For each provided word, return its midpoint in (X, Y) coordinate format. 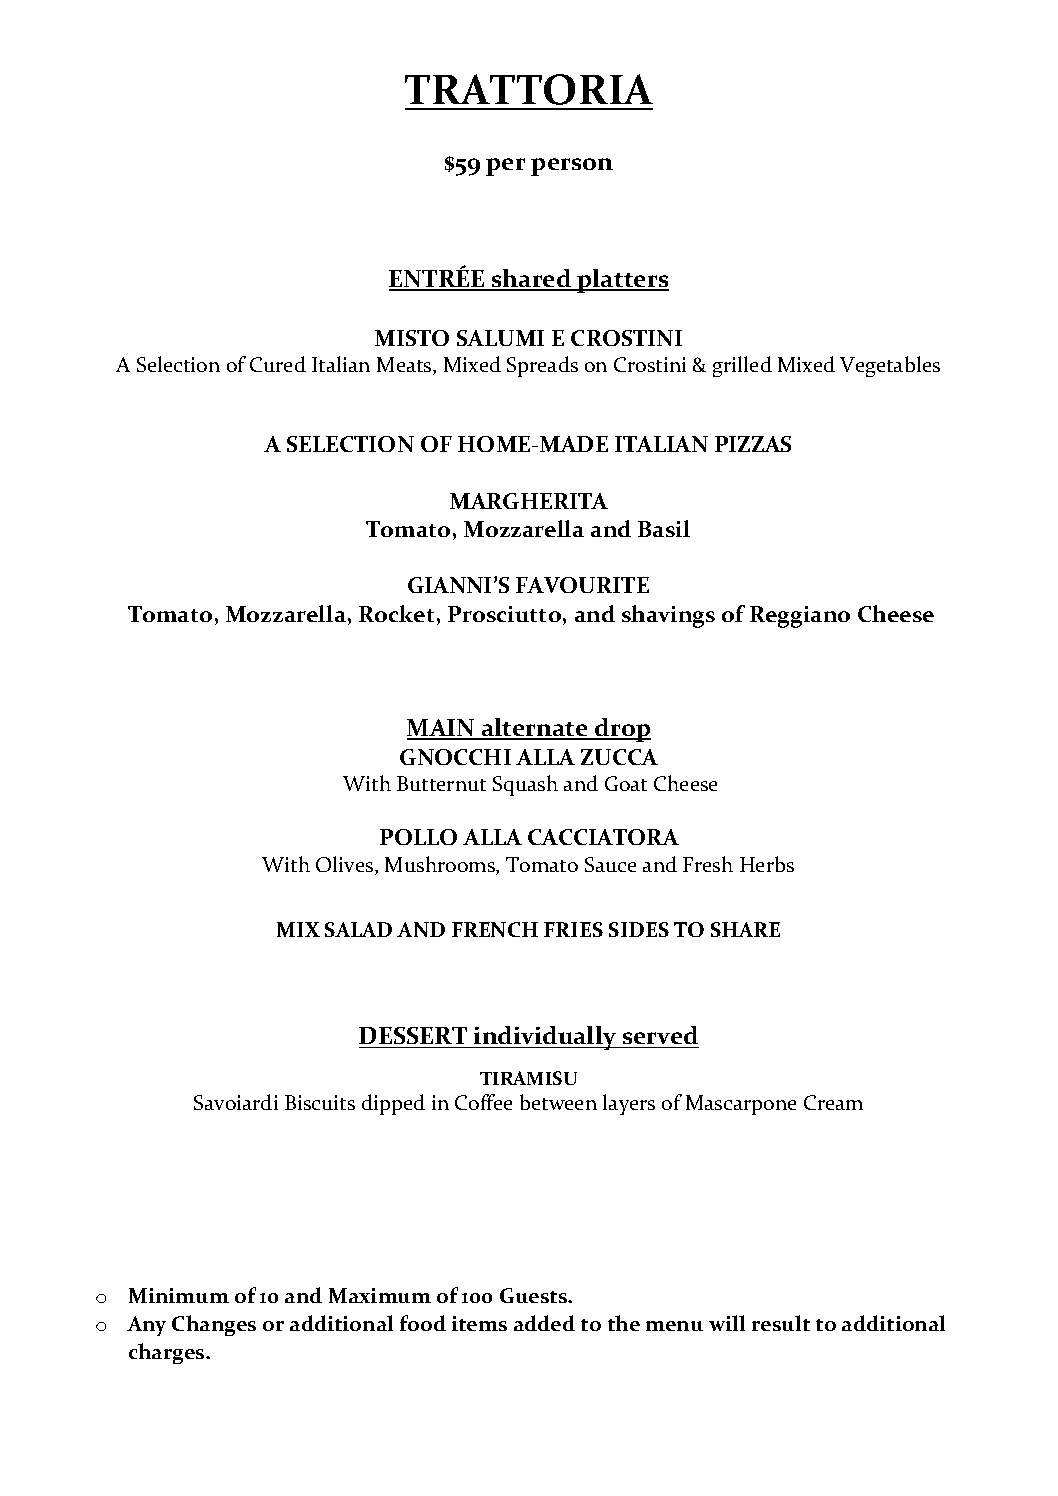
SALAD (358, 929)
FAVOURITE (582, 585)
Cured (278, 364)
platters (622, 281)
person (572, 167)
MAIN (442, 729)
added (544, 1323)
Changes (214, 1325)
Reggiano (800, 617)
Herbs (767, 864)
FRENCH (495, 929)
